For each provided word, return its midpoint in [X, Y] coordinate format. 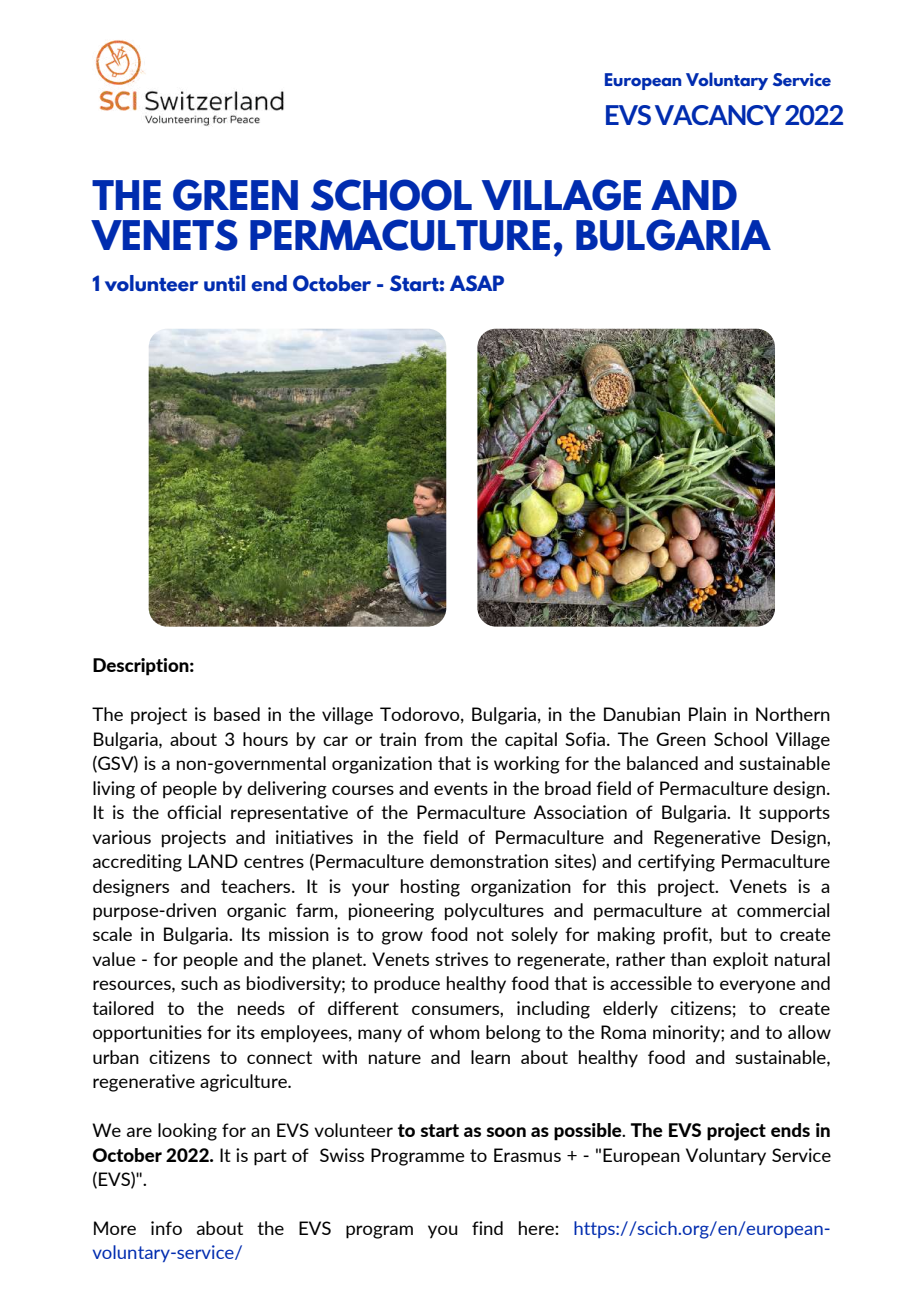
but [734, 934]
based [237, 714]
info [166, 1228]
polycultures [494, 912]
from [443, 739]
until [224, 283]
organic [256, 912]
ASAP [477, 283]
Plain [707, 714]
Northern [793, 714]
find [487, 1228]
